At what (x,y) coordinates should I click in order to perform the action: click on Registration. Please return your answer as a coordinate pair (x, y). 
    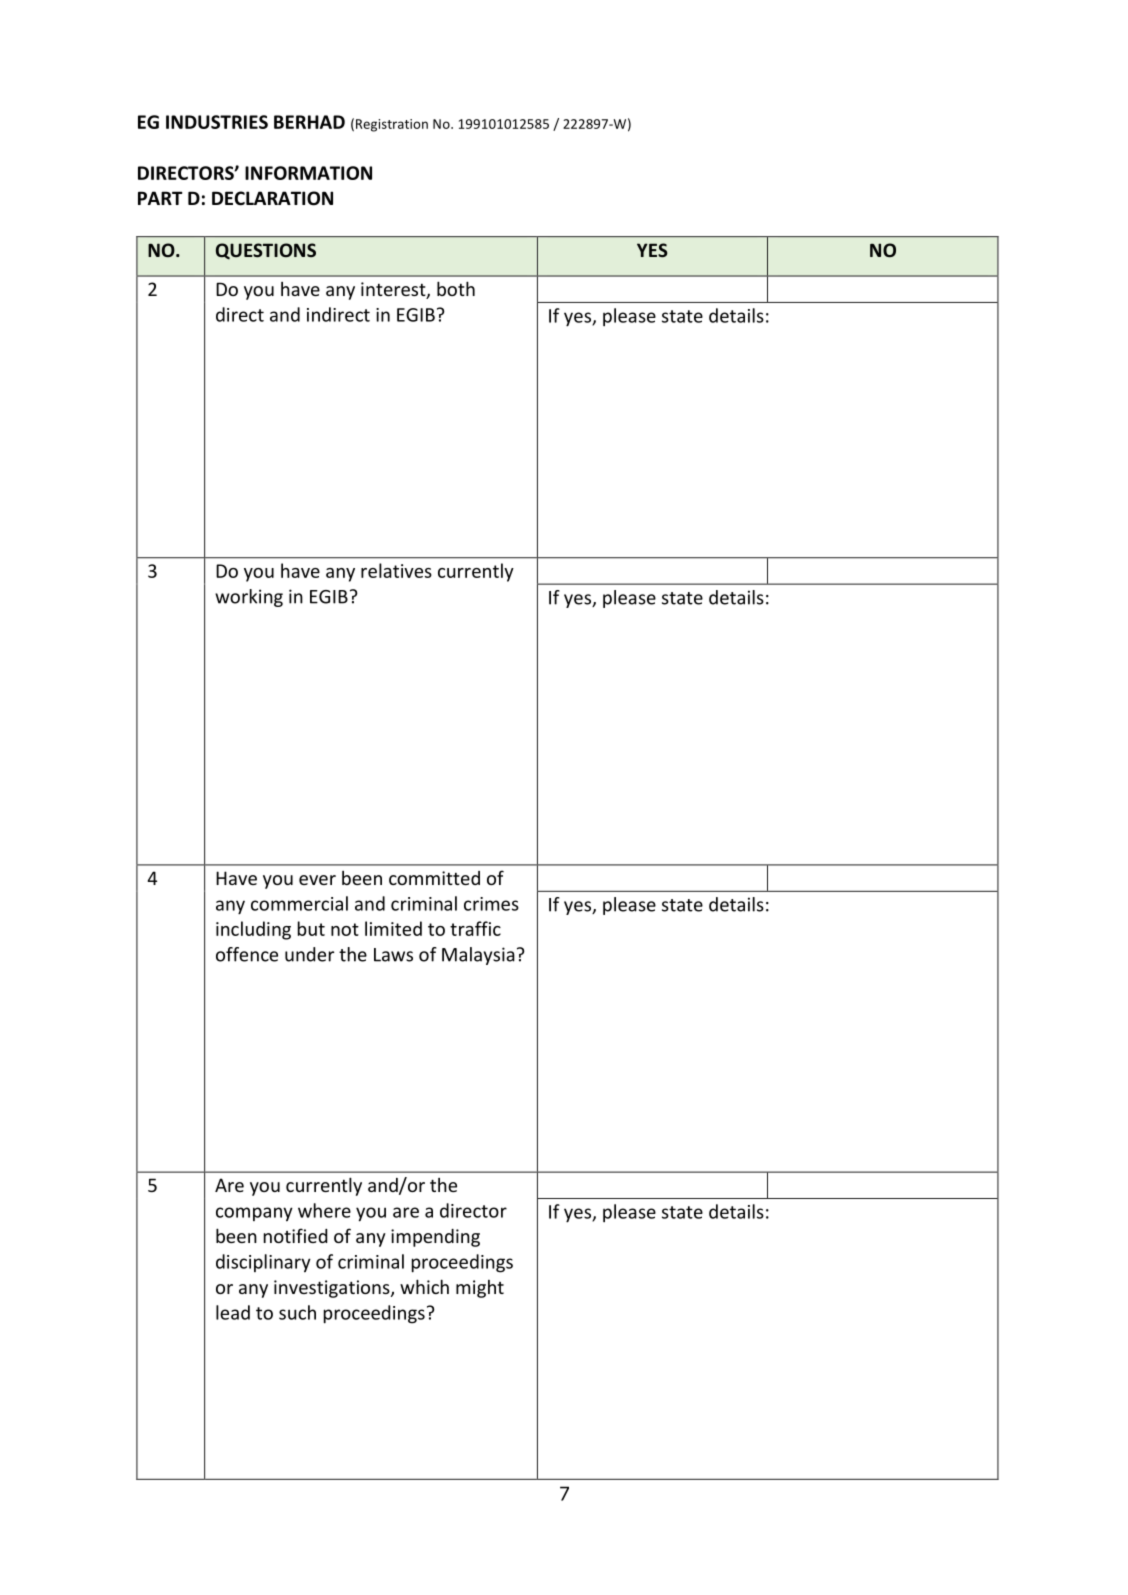
    Looking at the image, I should click on (392, 125).
